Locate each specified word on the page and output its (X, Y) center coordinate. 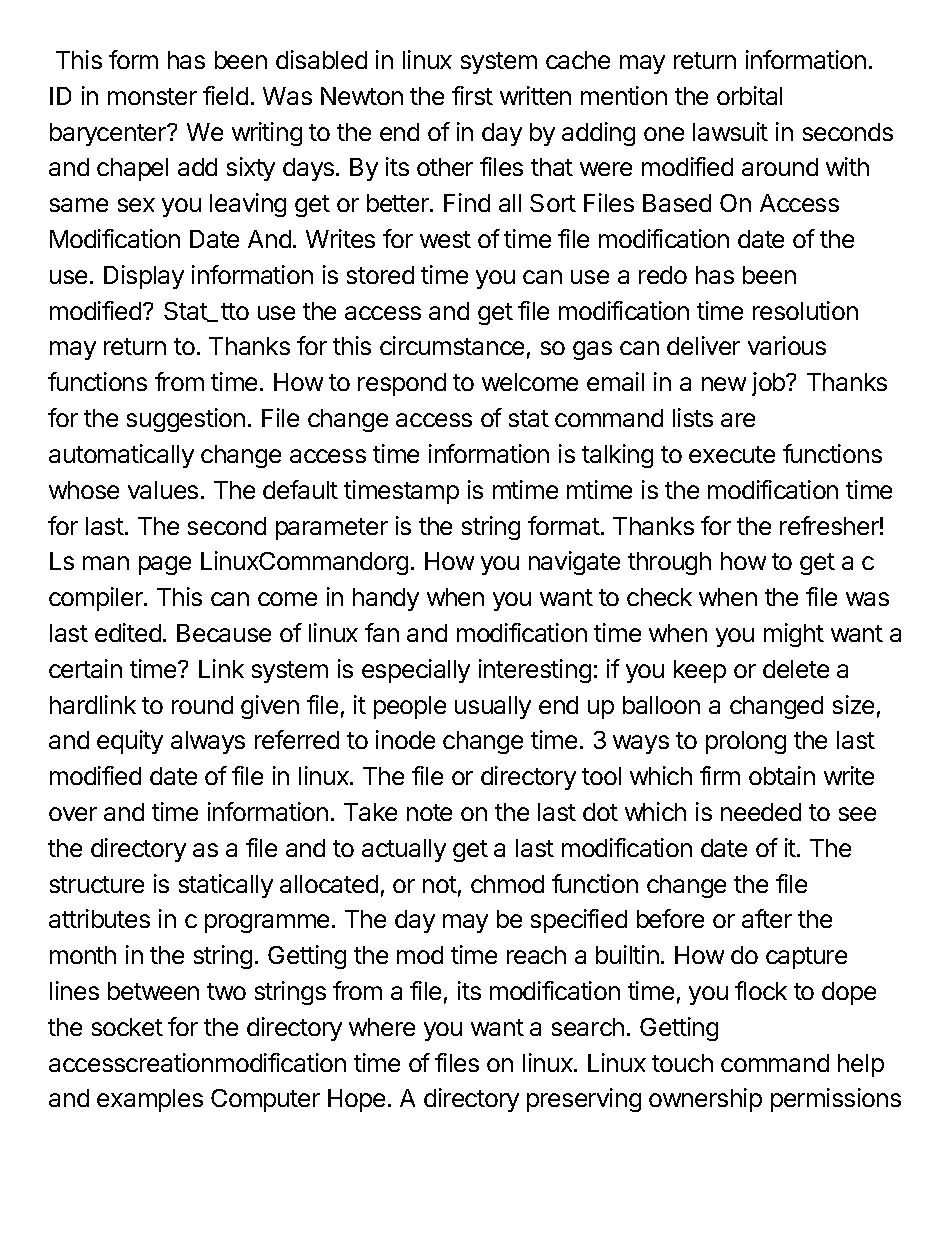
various (787, 345)
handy (386, 599)
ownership (705, 1100)
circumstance (452, 345)
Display (144, 277)
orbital (749, 95)
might (794, 635)
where (382, 1027)
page (165, 565)
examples (150, 1100)
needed (761, 812)
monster (152, 96)
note (429, 812)
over (73, 814)
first (472, 95)
